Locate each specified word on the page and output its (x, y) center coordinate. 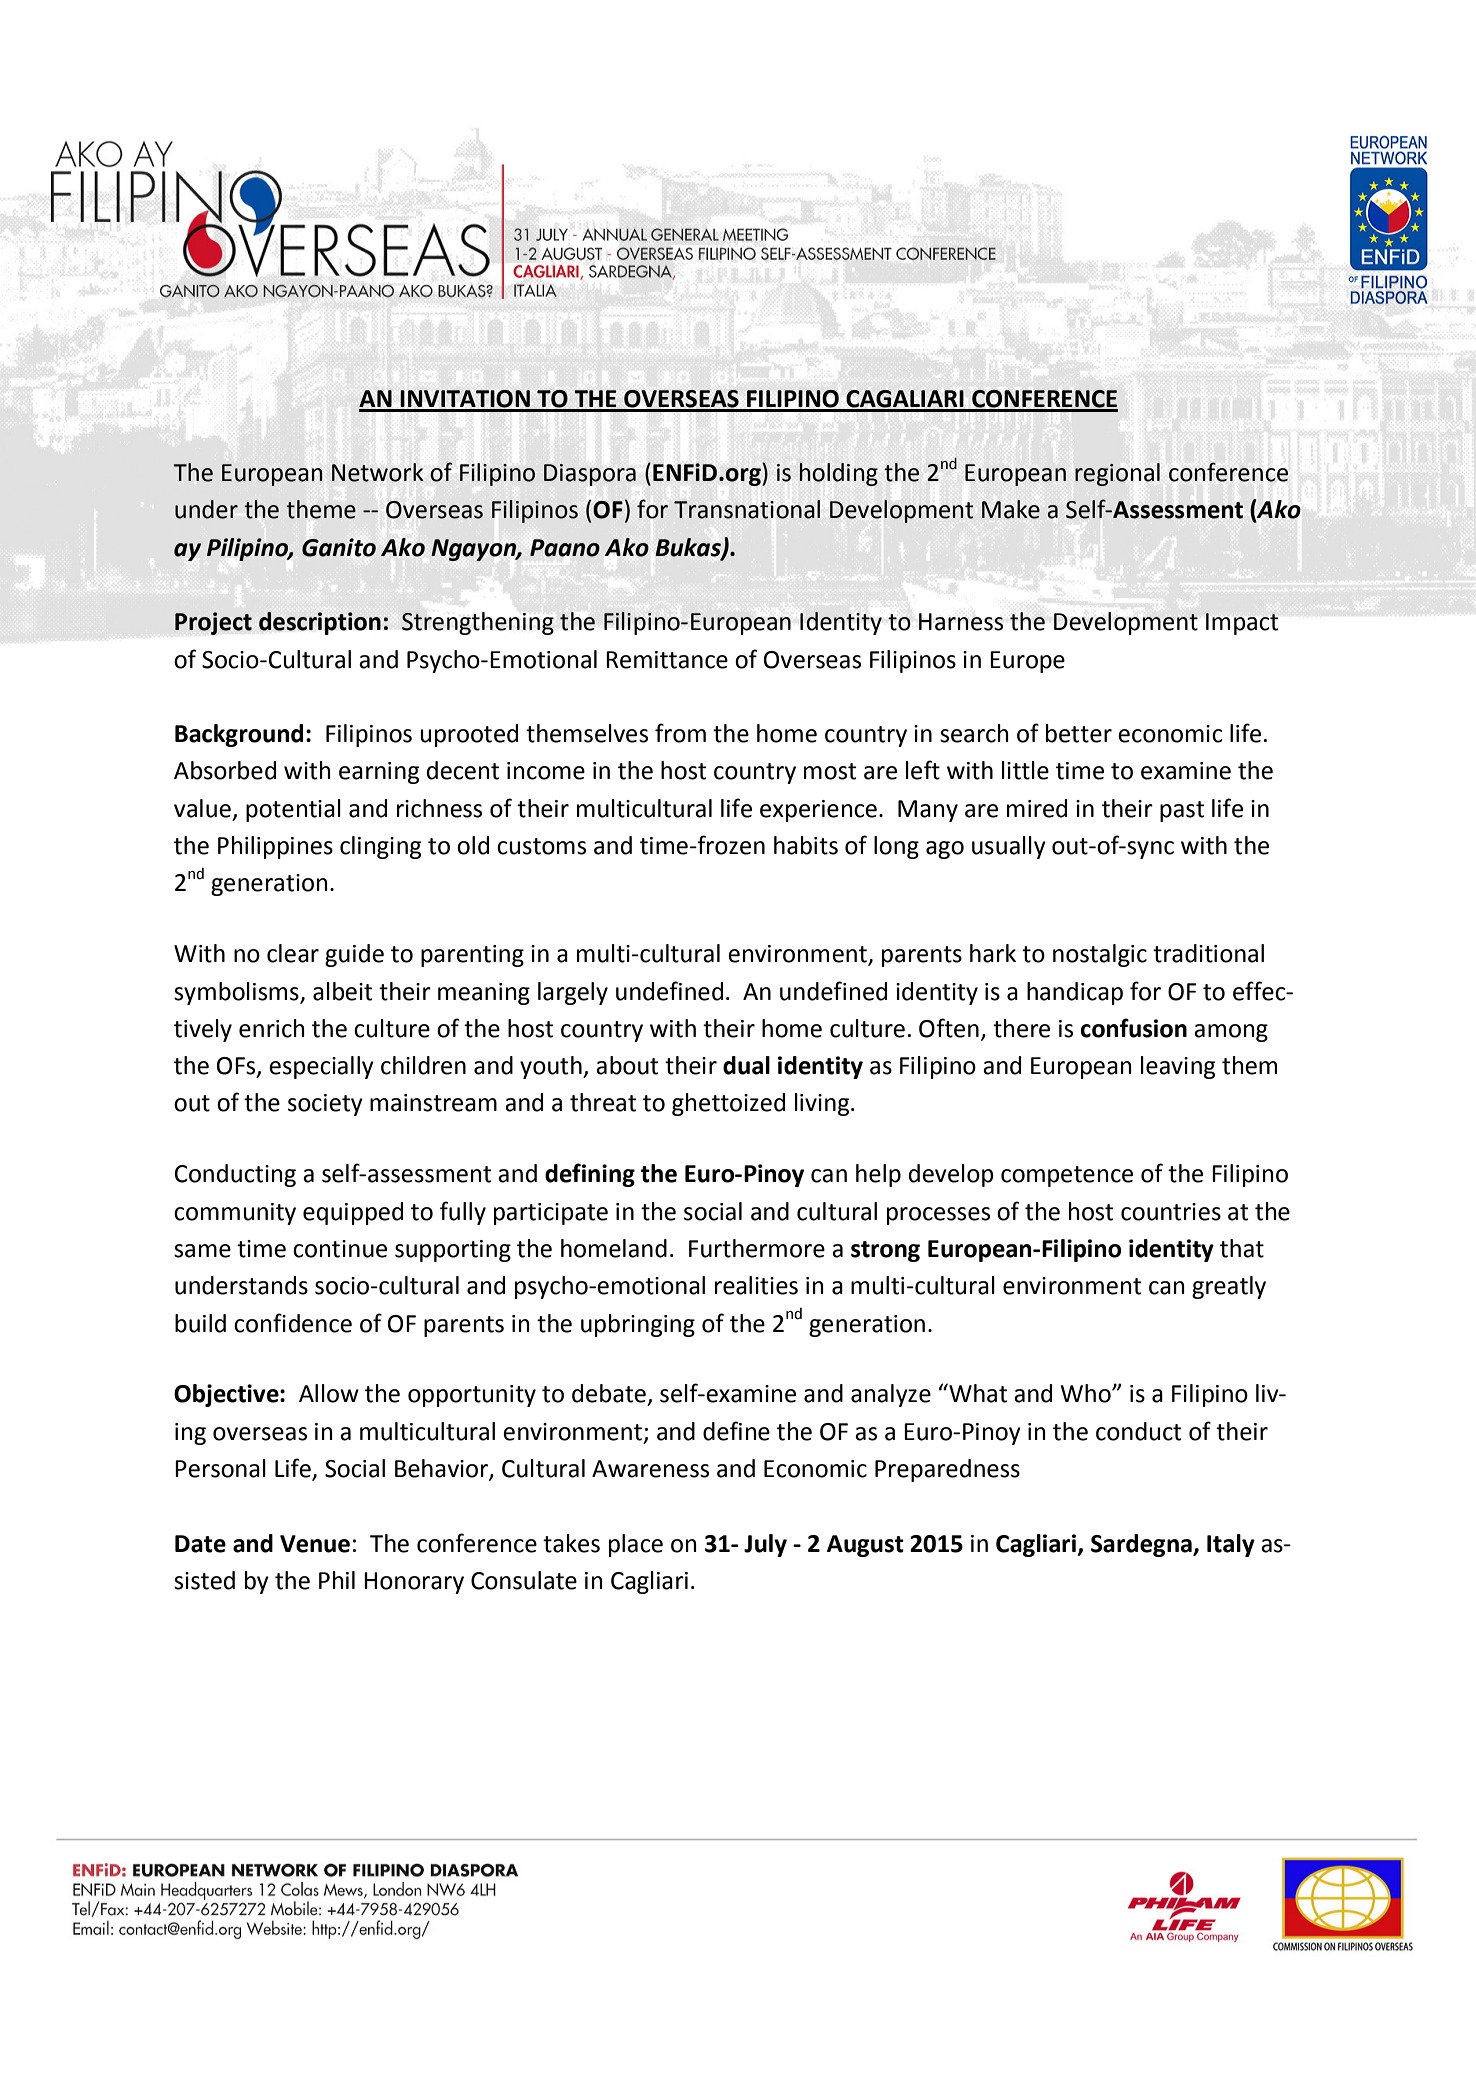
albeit (342, 991)
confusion (1134, 1028)
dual (746, 1065)
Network (378, 472)
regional (1117, 474)
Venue (315, 1544)
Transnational (747, 509)
